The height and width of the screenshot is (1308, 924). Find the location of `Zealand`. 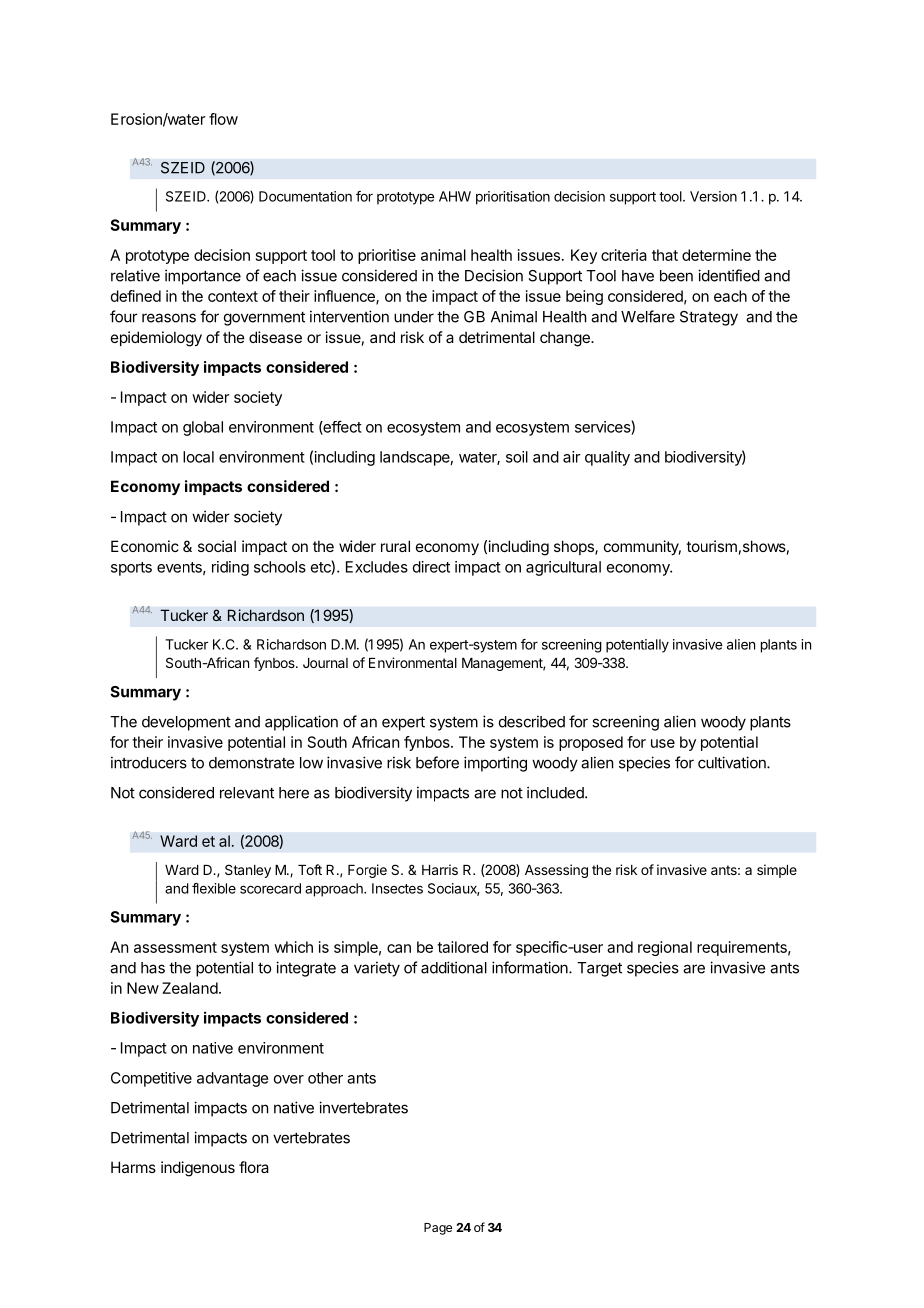

Zealand is located at coordinates (190, 988).
